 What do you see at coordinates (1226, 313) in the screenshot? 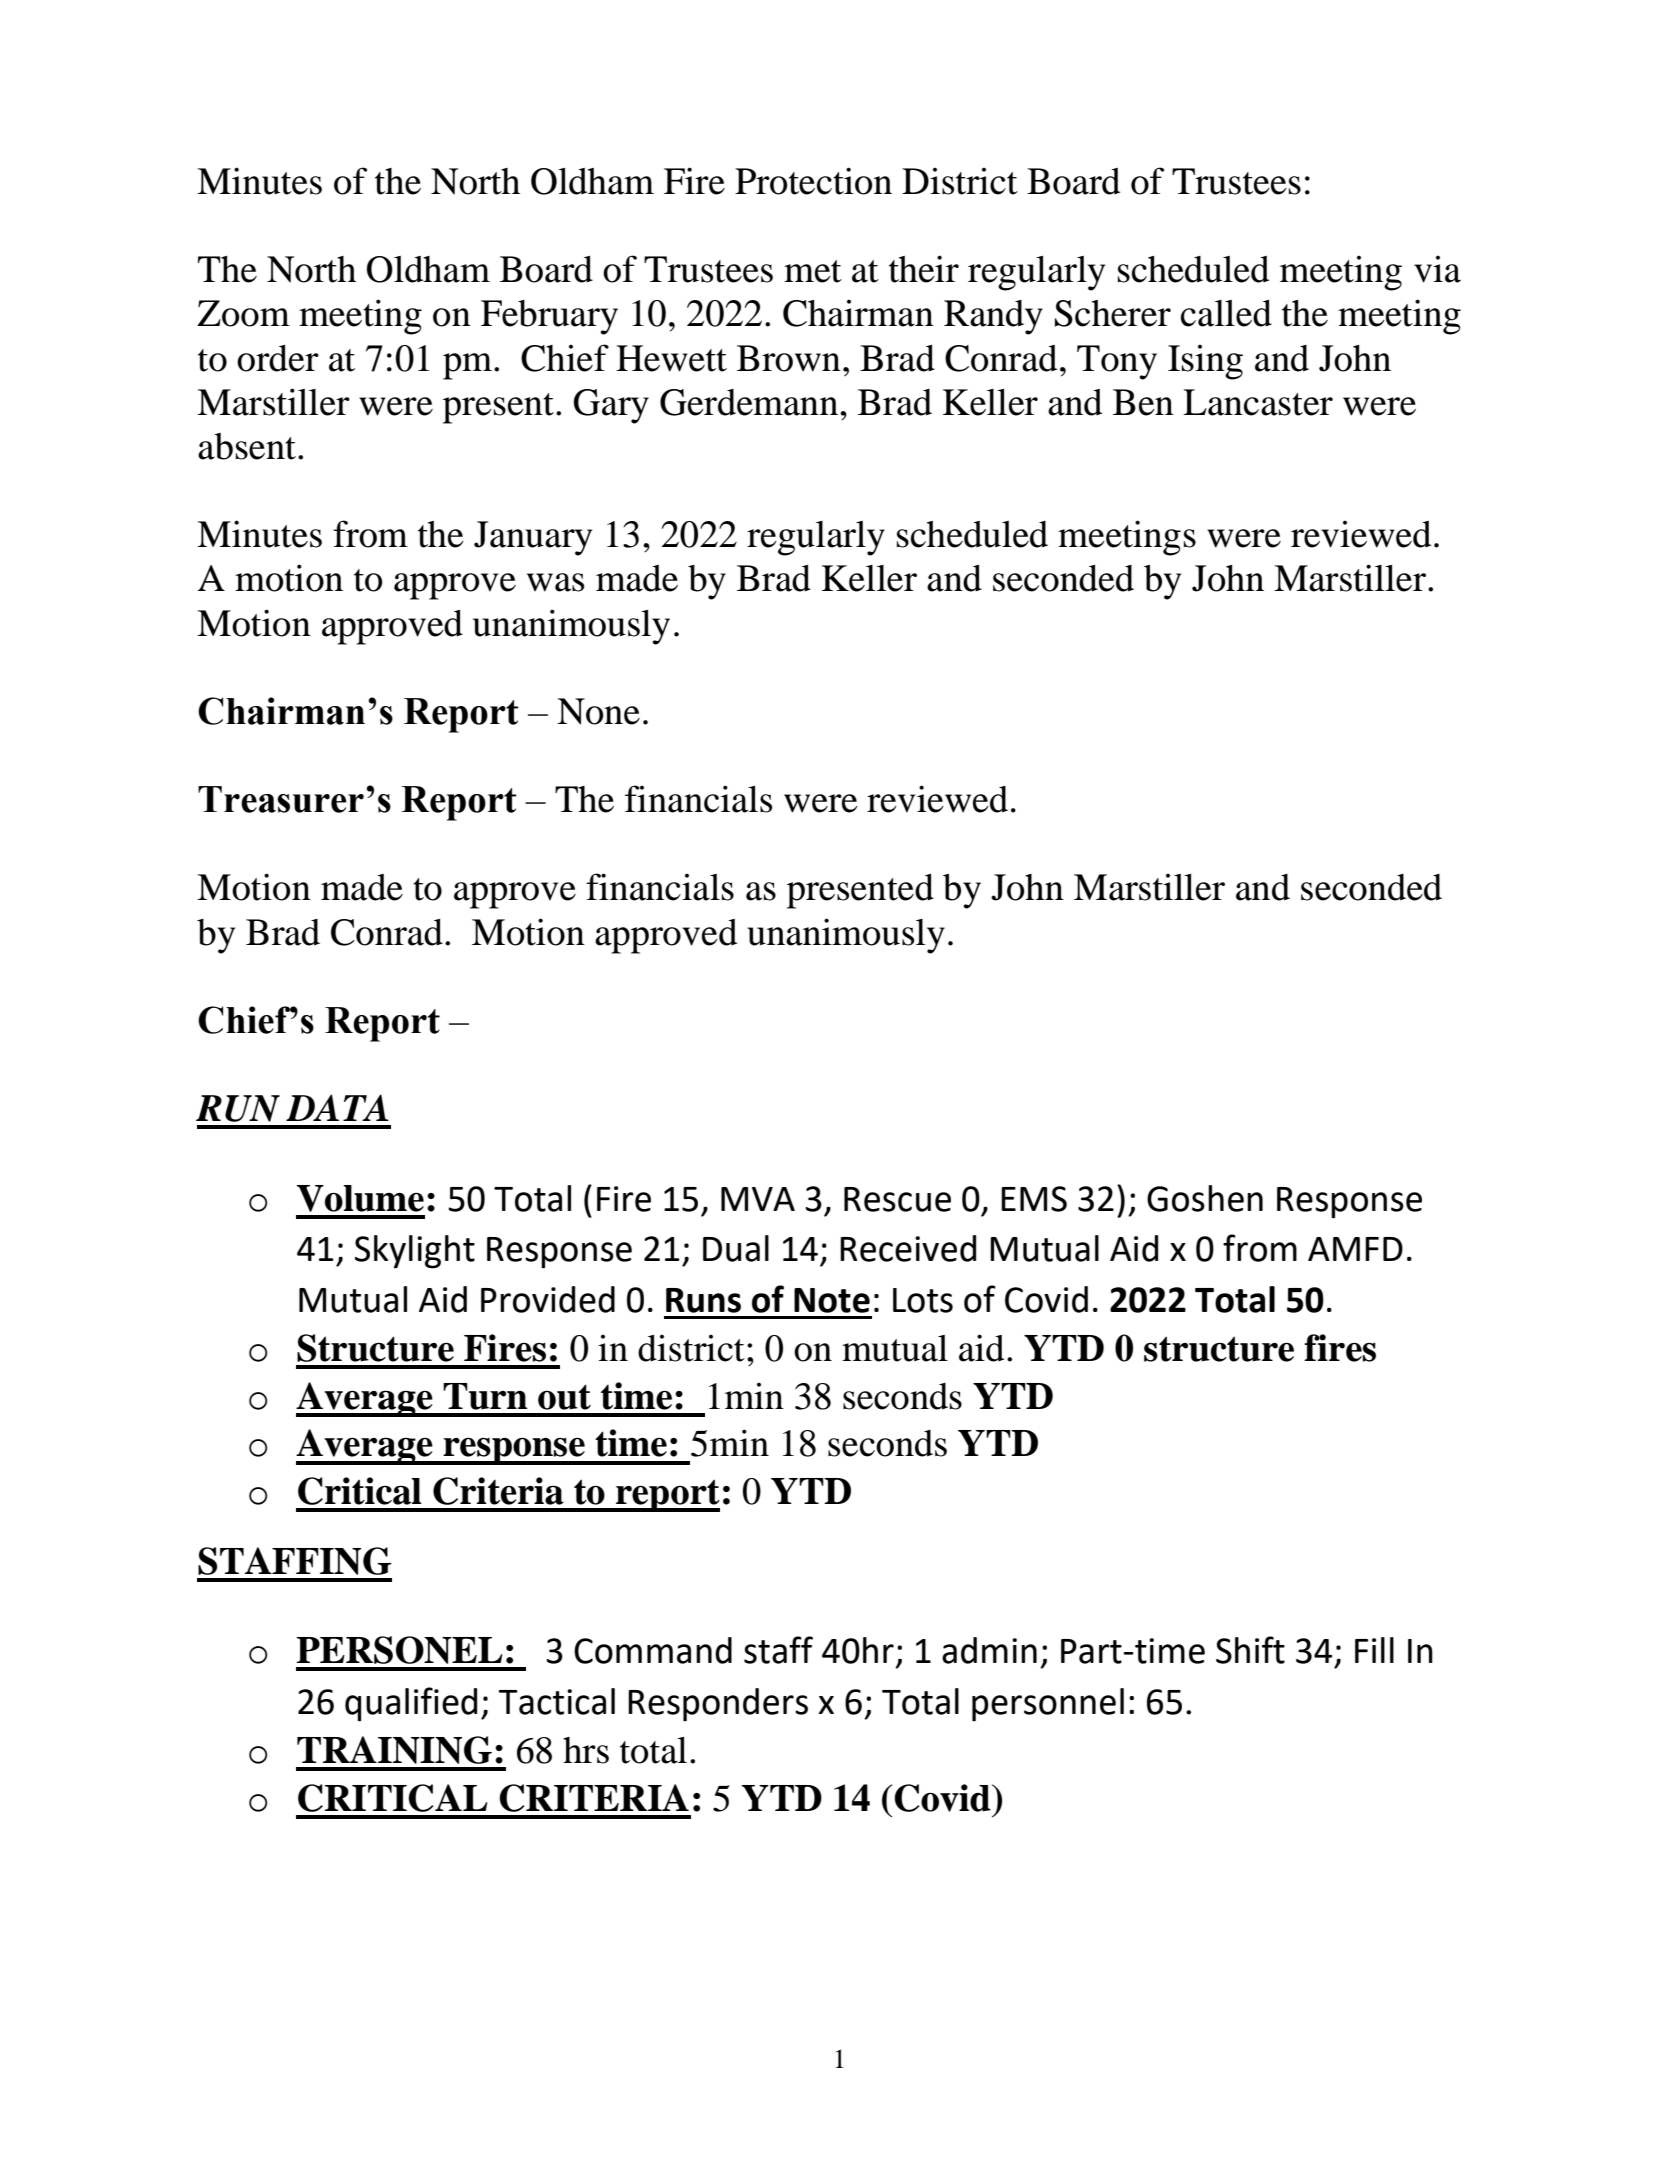
I see `called` at bounding box center [1226, 313].
